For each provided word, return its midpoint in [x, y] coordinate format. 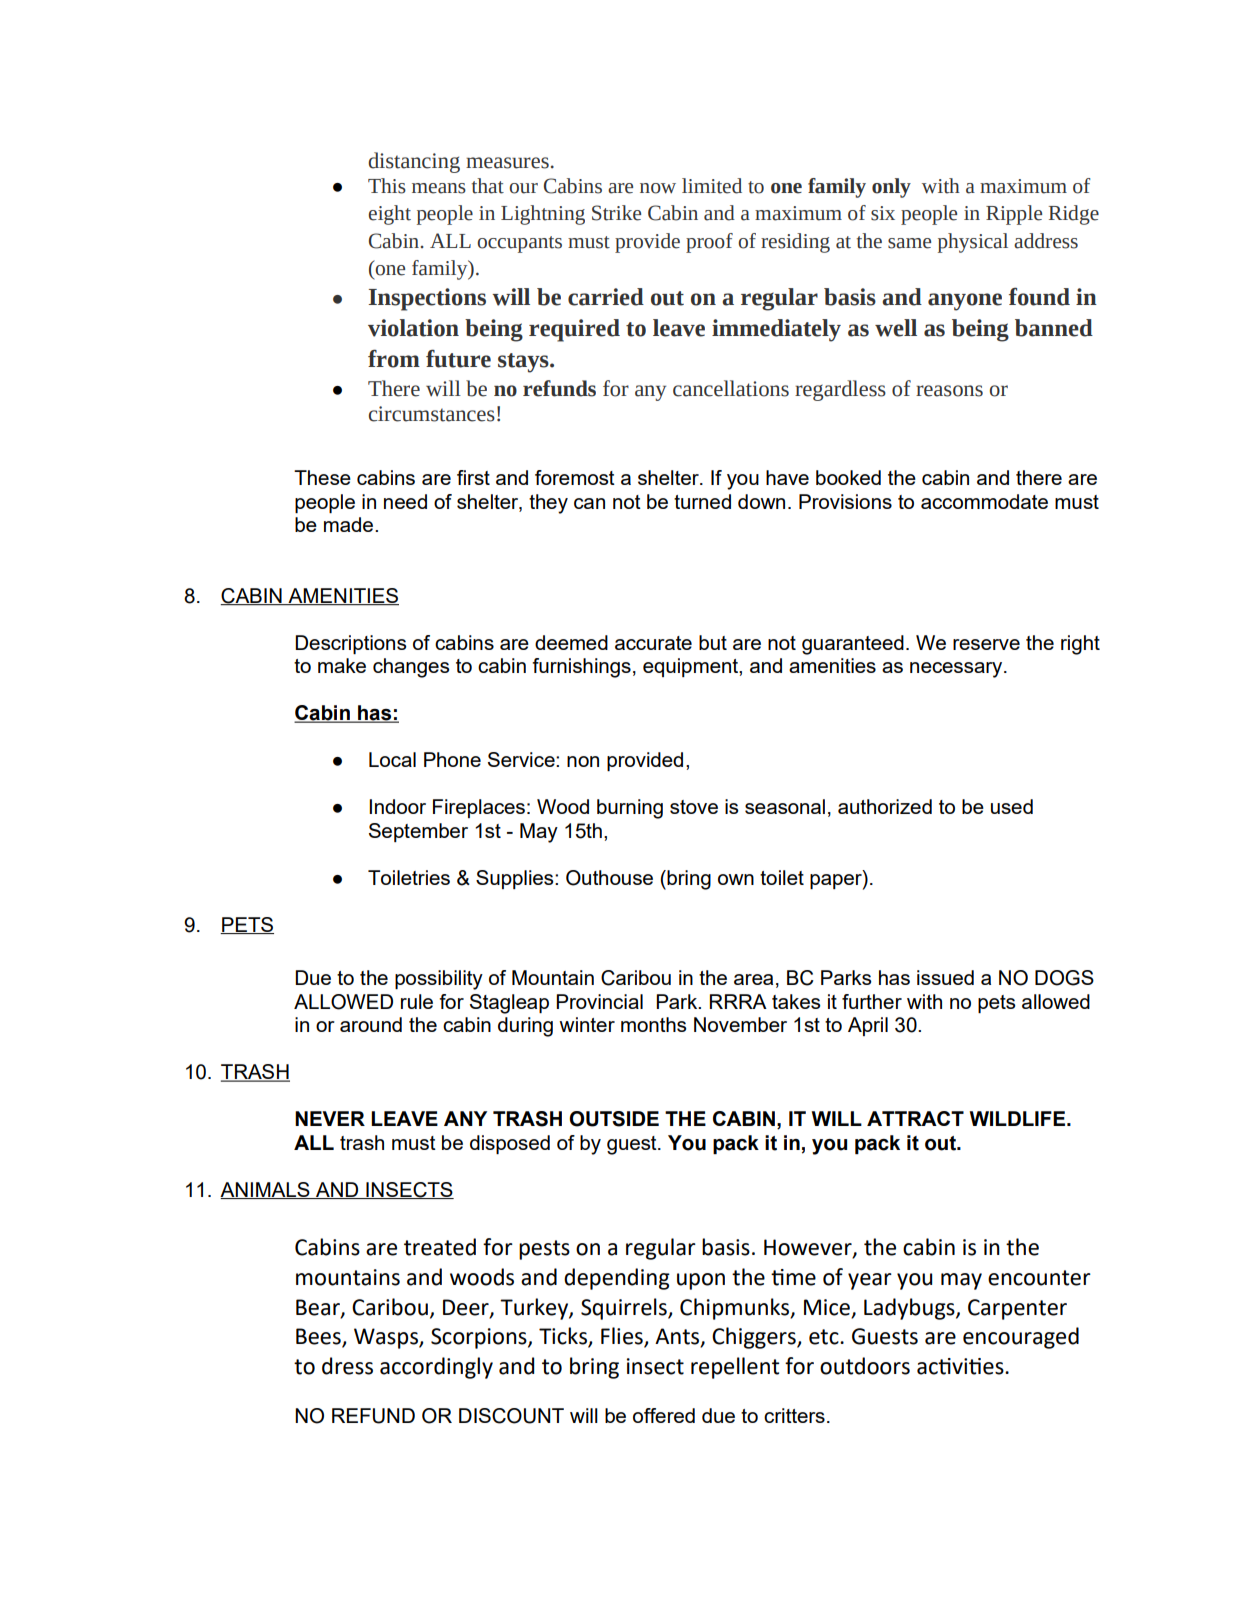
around [371, 1024]
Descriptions [351, 644]
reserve [986, 644]
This [387, 186]
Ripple [1014, 215]
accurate [653, 643]
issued [945, 977]
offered [664, 1415]
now [658, 188]
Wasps [387, 1338]
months [654, 1024]
